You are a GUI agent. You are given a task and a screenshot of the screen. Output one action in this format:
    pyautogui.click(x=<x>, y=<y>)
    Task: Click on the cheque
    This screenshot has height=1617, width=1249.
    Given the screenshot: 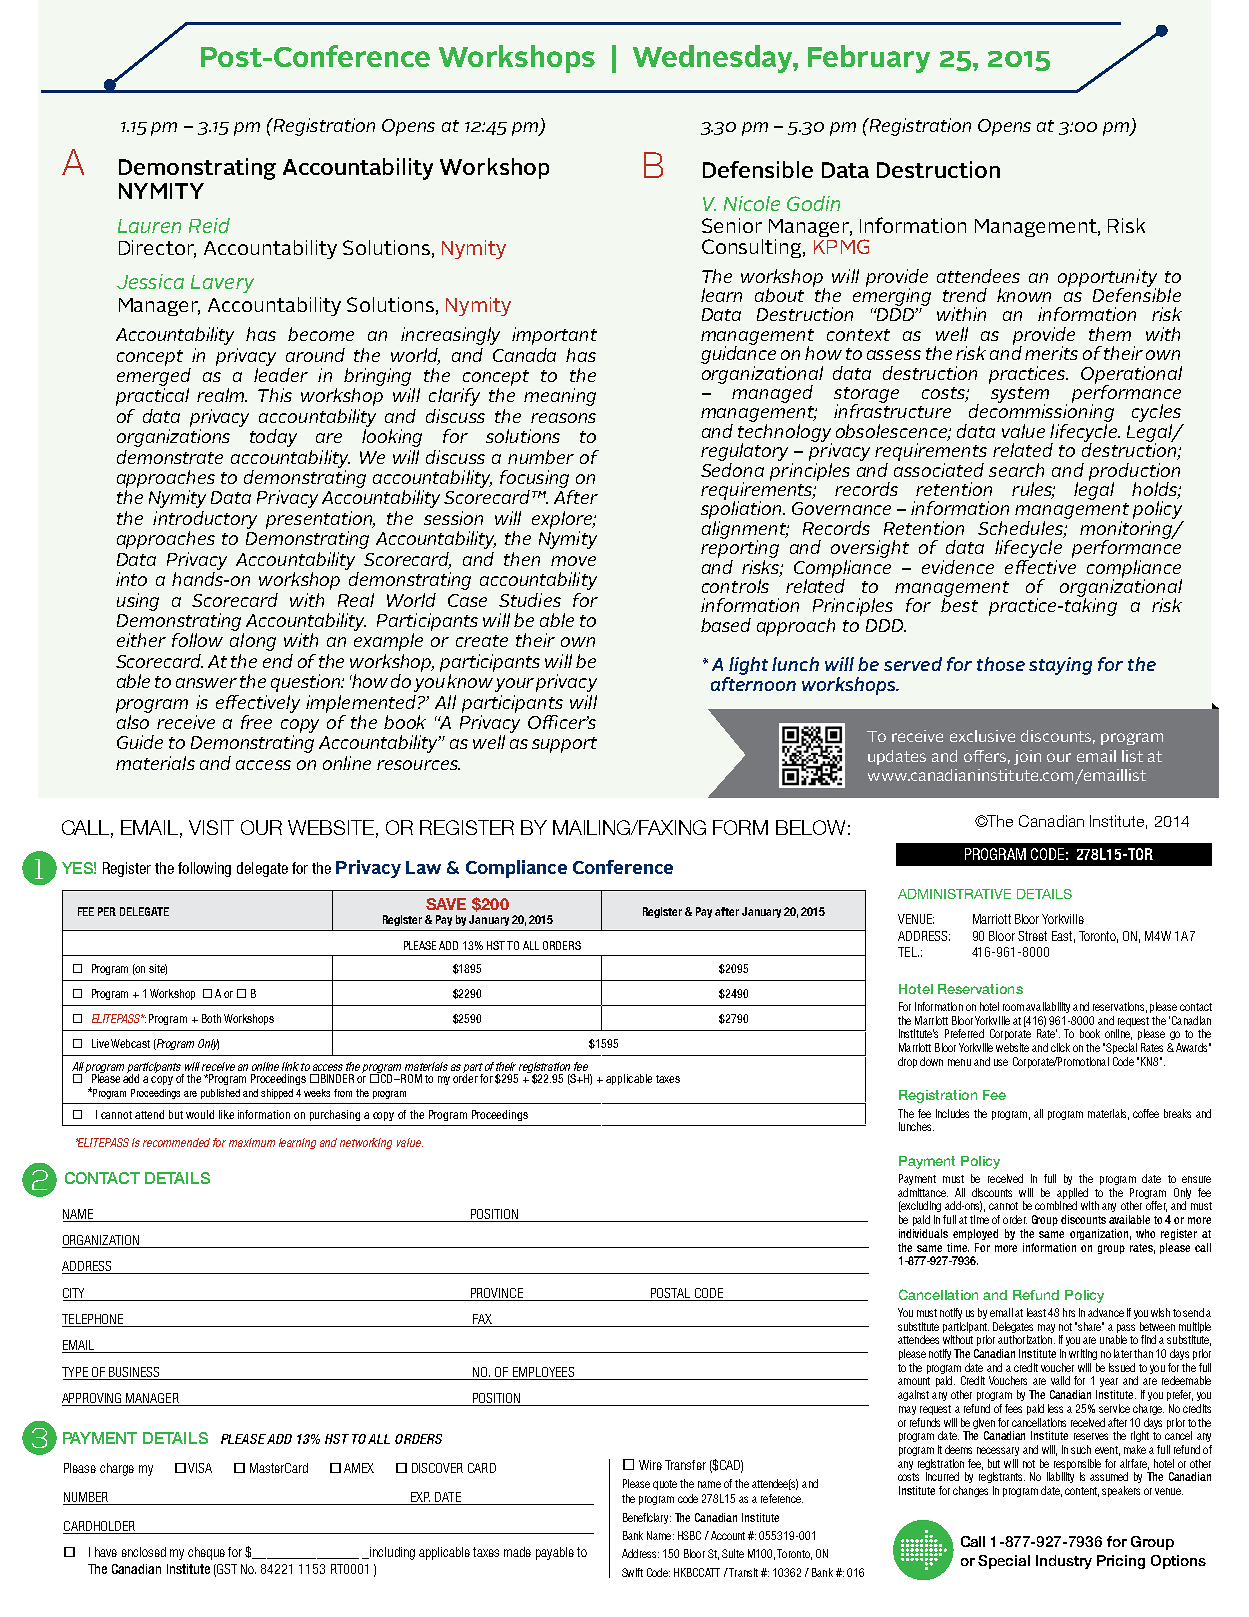 What is the action you would take?
    pyautogui.click(x=206, y=1553)
